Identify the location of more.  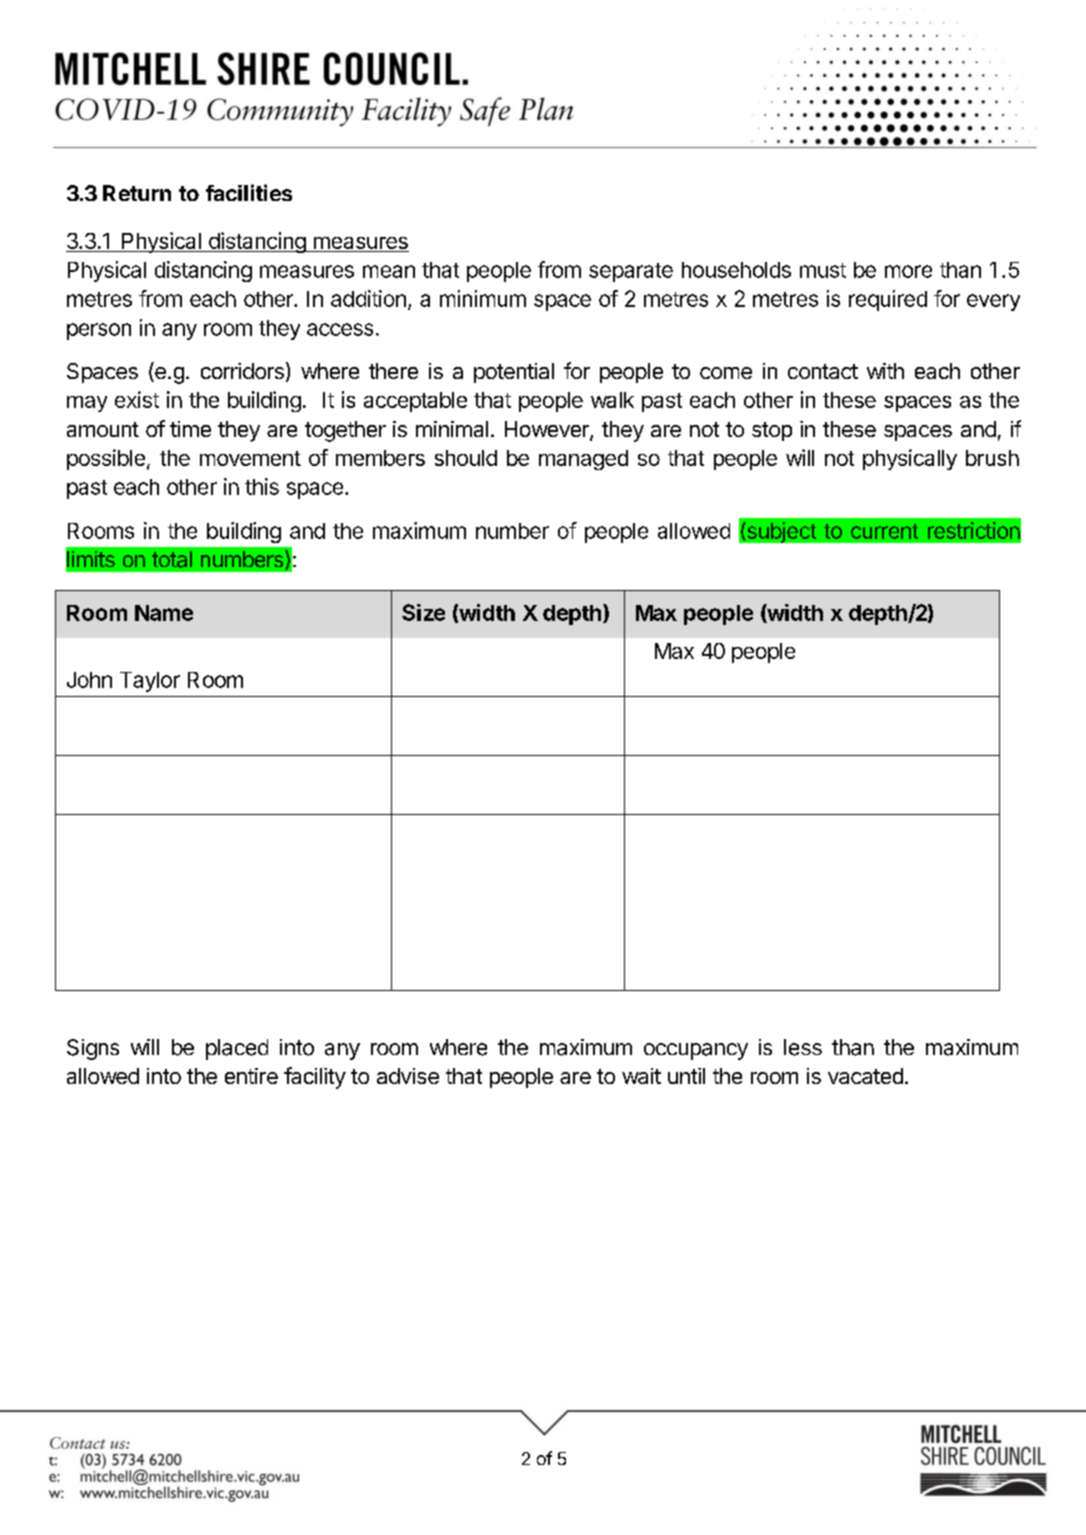
(908, 271).
